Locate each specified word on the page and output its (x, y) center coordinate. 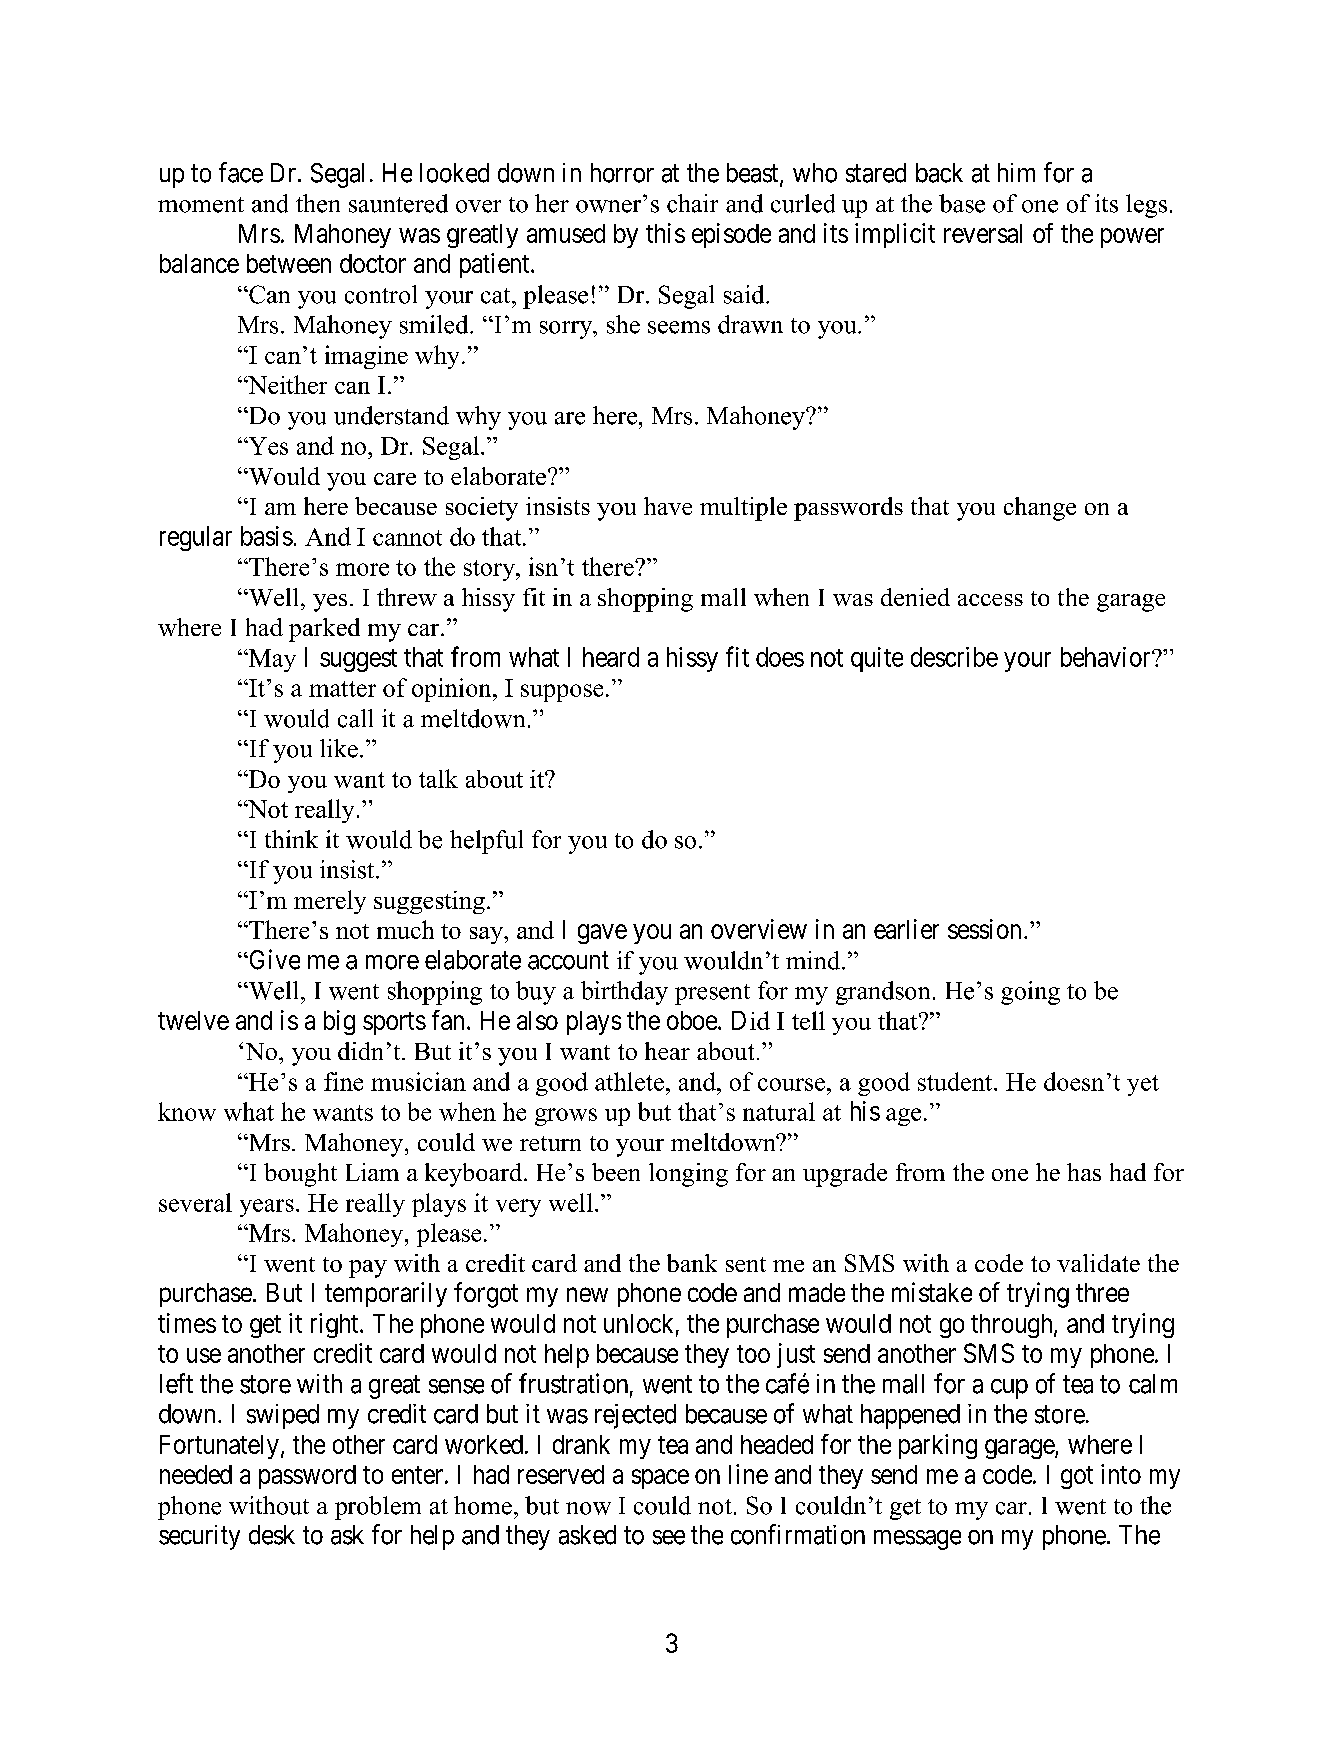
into (1121, 1474)
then (318, 203)
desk (272, 1535)
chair (692, 203)
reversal (983, 233)
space (660, 1479)
